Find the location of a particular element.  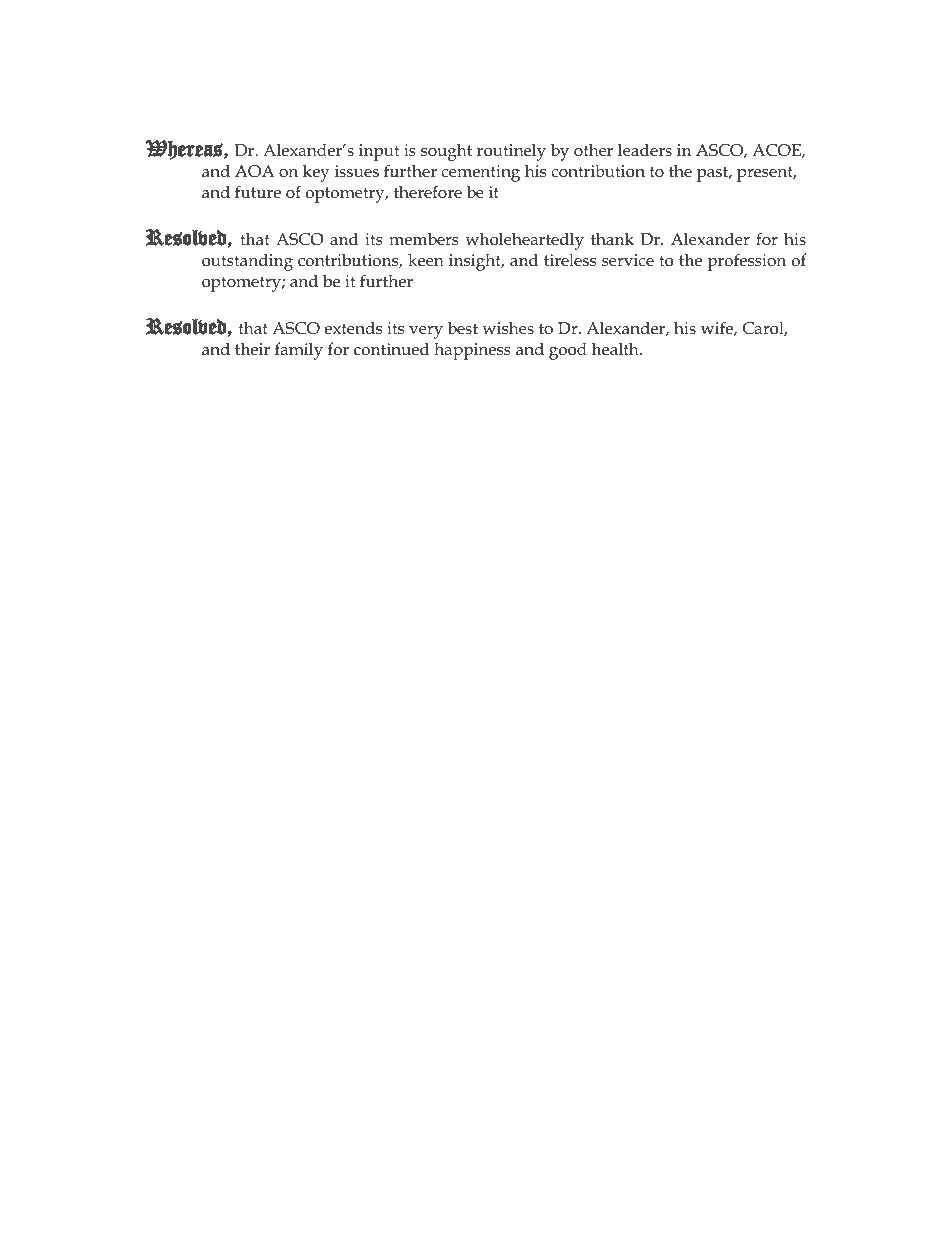

service is located at coordinates (628, 260).
